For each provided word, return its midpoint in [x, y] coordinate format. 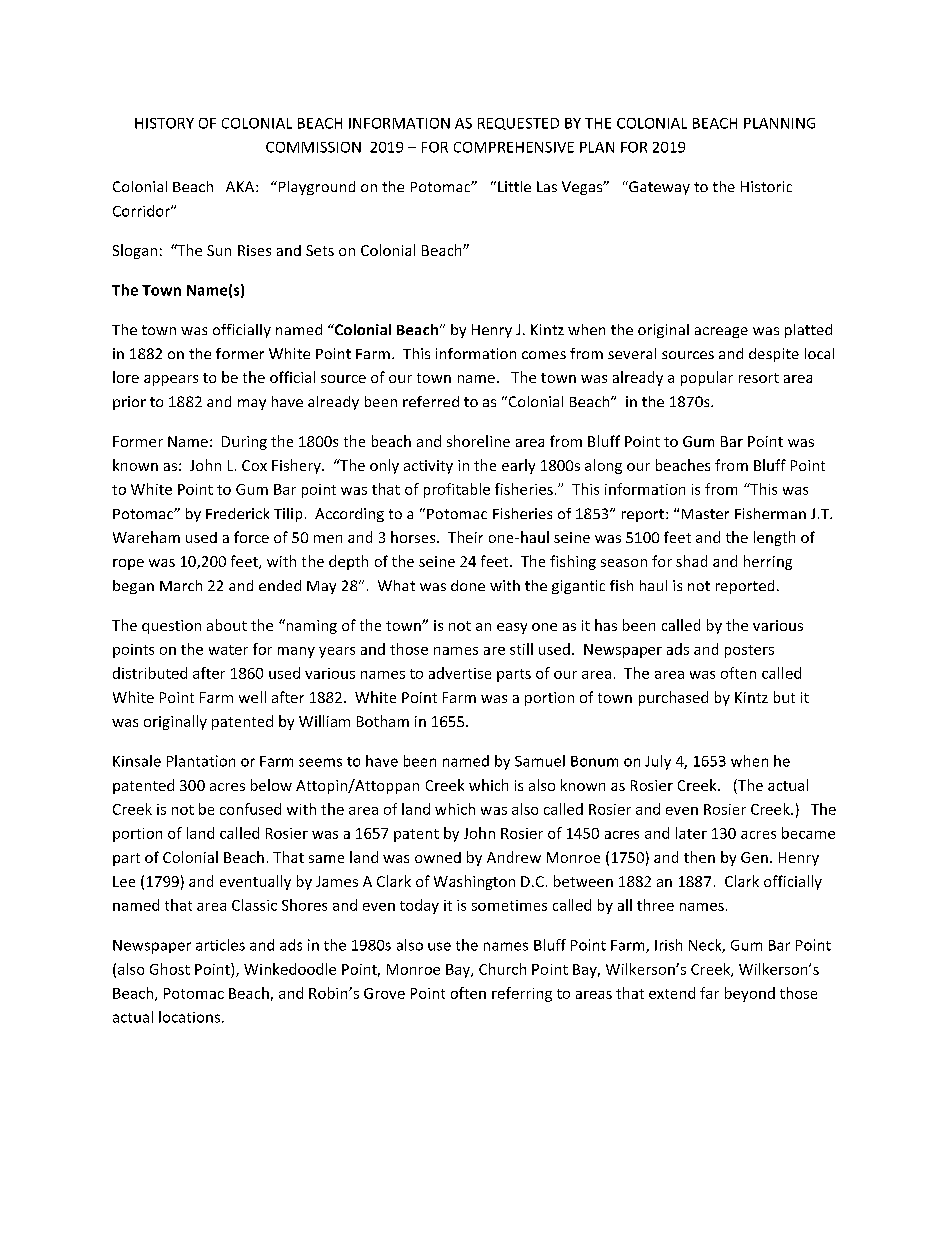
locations [189, 1017]
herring [768, 562]
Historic [766, 186]
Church [502, 969]
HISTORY [164, 123]
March [181, 585]
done [468, 585]
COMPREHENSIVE [514, 147]
